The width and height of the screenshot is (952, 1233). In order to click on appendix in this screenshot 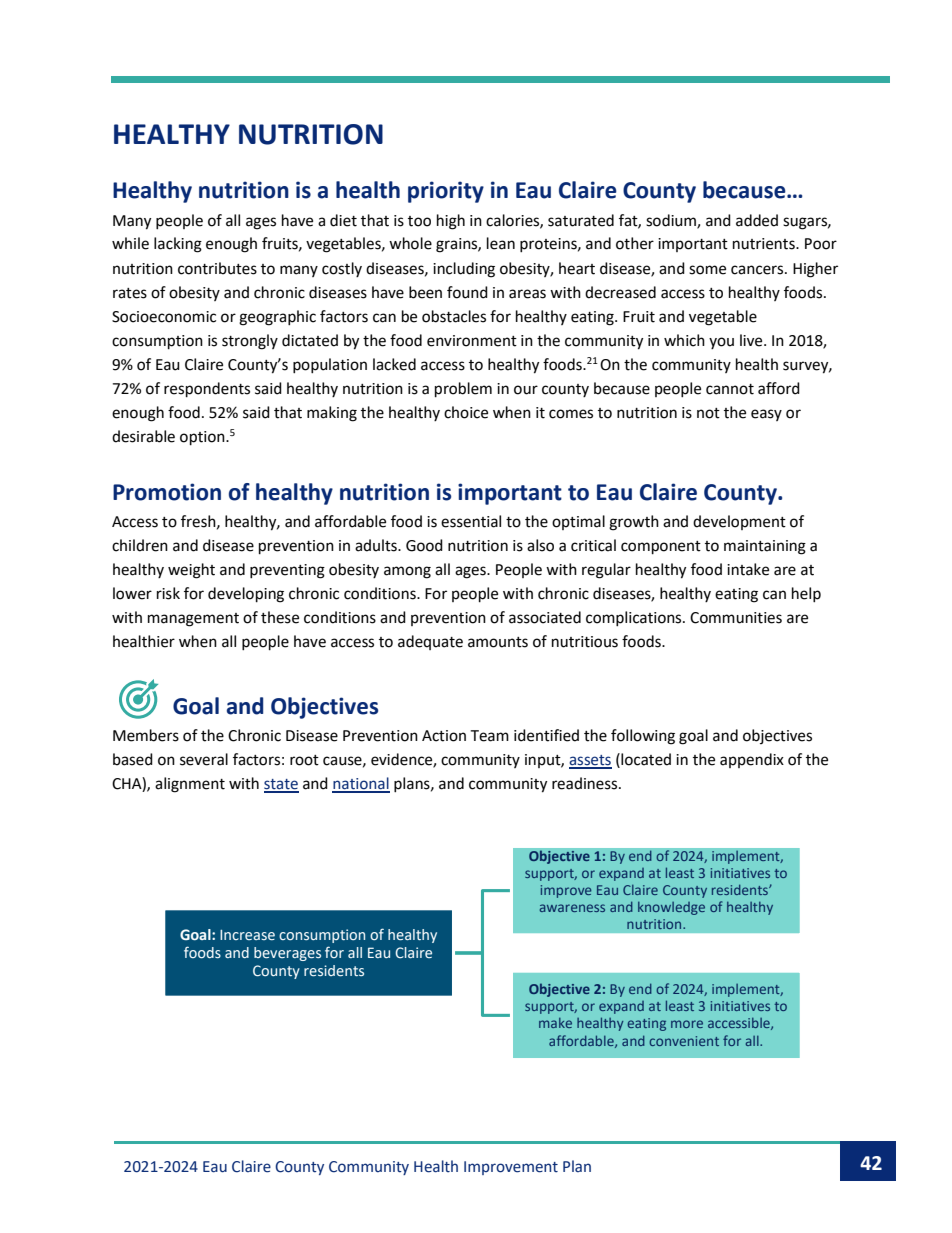, I will do `click(752, 760)`.
